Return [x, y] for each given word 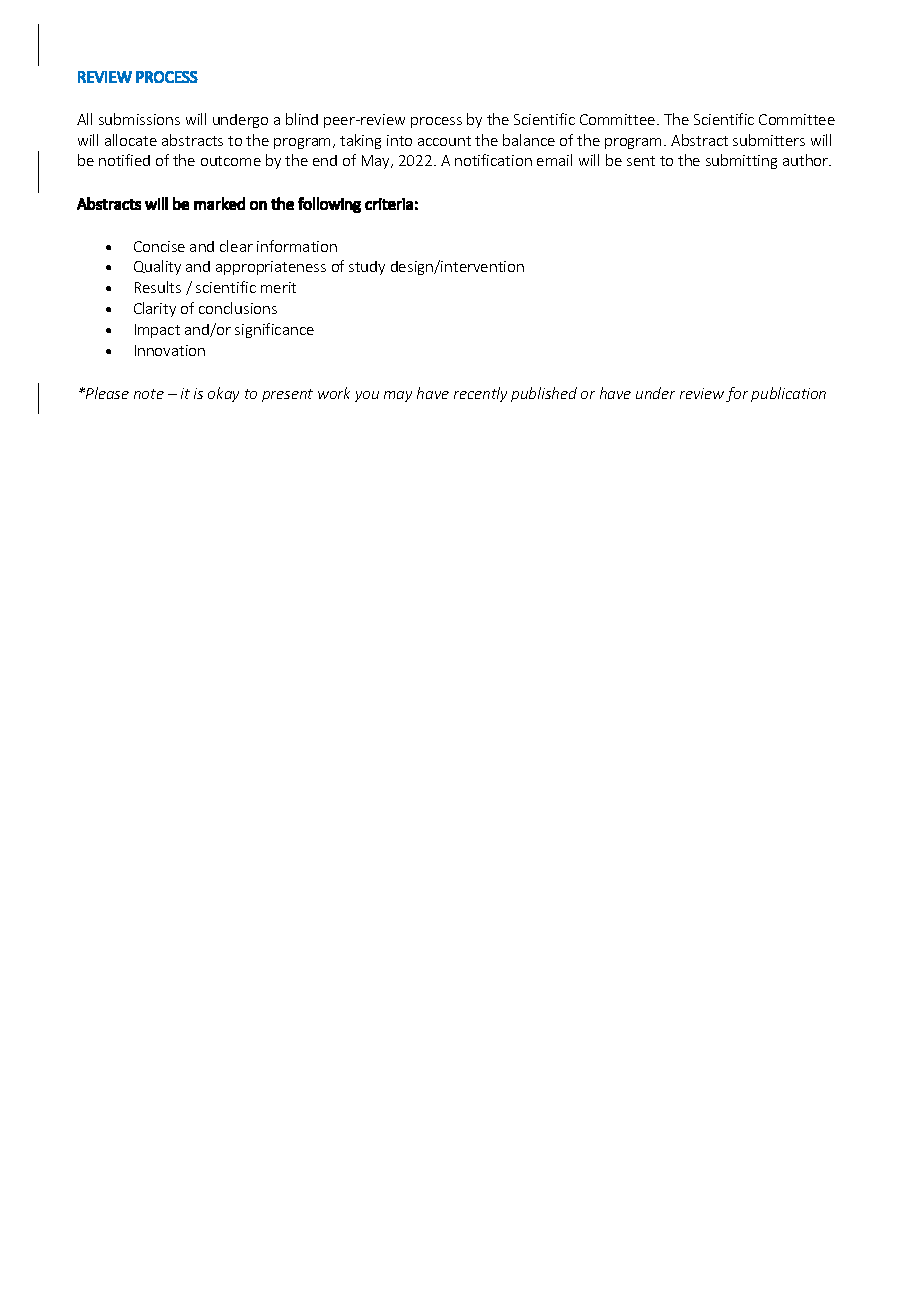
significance [274, 330]
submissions [139, 119]
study [367, 268]
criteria [389, 204]
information [297, 246]
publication [788, 394]
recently [480, 394]
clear [236, 246]
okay [223, 394]
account [444, 141]
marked [219, 203]
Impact [157, 331]
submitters [769, 140]
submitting [741, 161]
